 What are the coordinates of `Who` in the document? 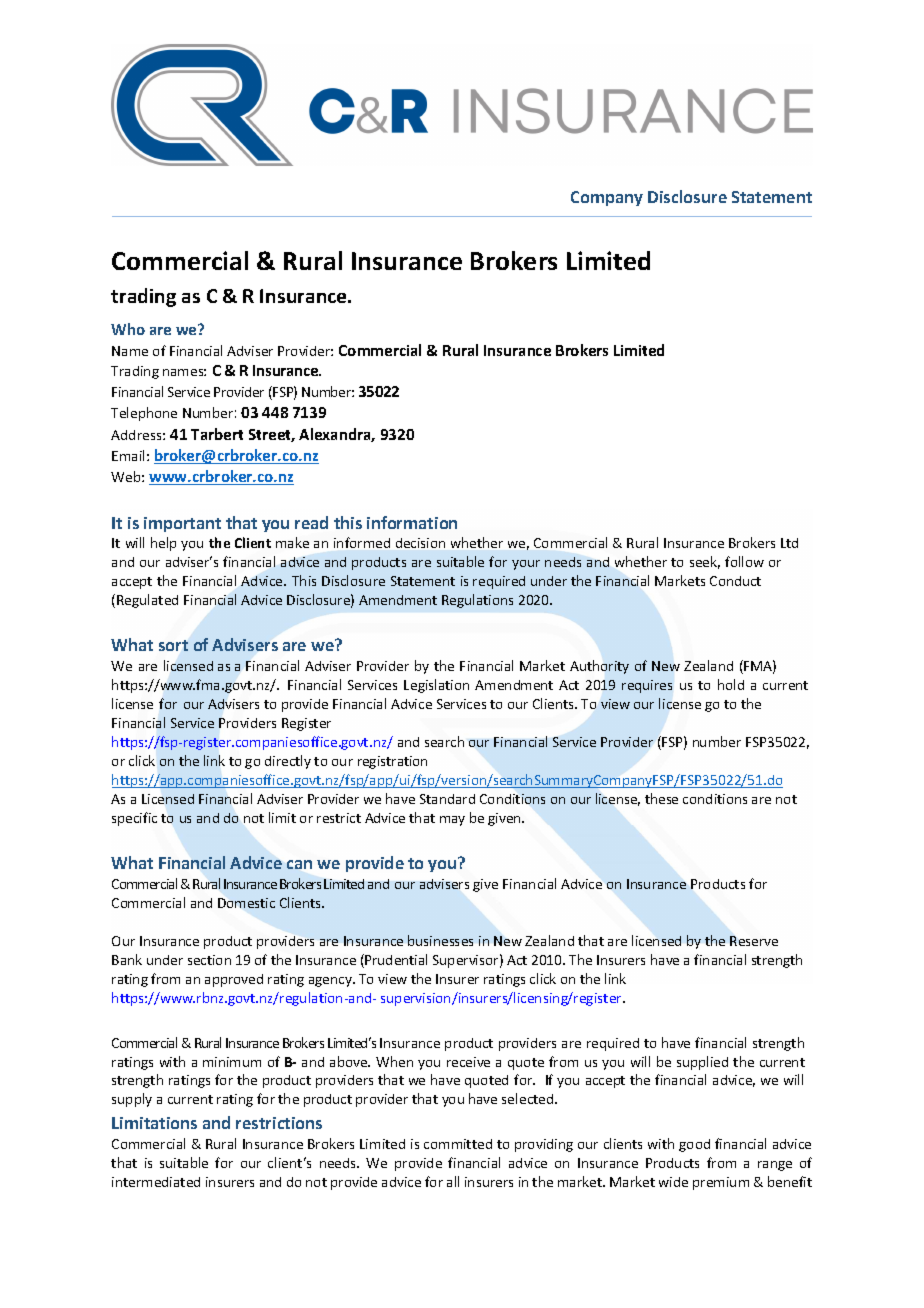 It's located at (128, 329).
